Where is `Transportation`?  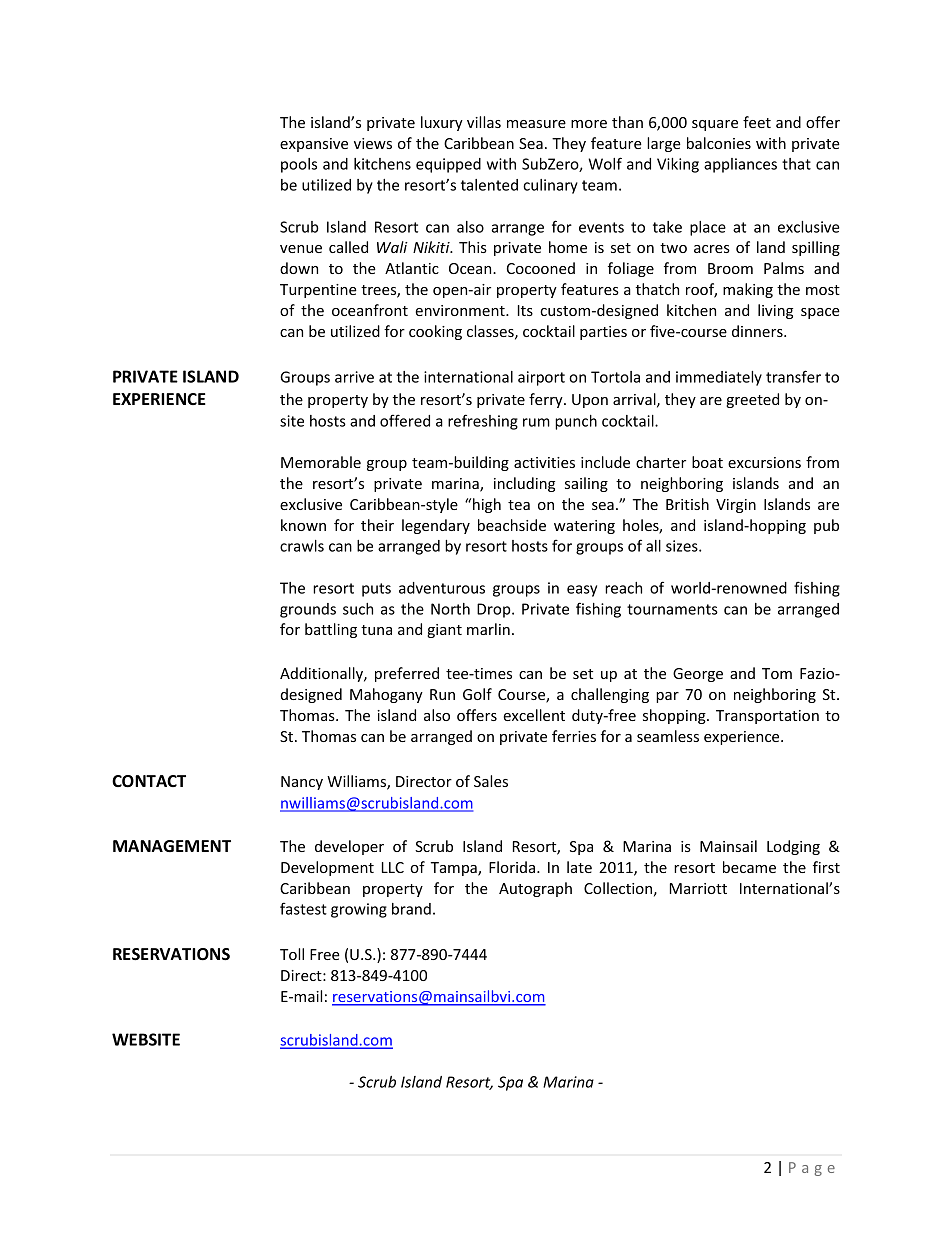 Transportation is located at coordinates (767, 717).
